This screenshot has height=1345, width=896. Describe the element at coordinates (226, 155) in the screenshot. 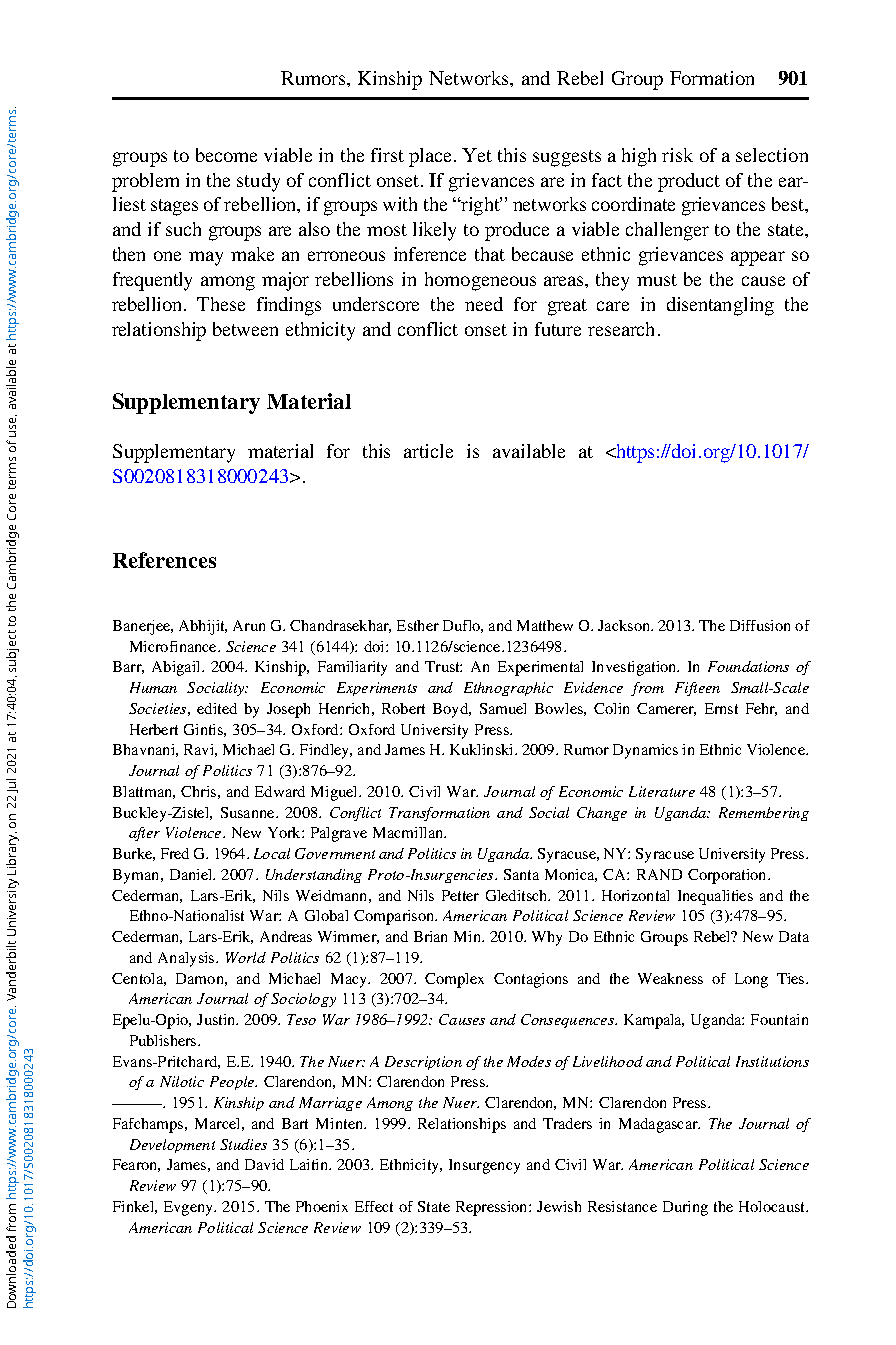

I see `become` at that location.
